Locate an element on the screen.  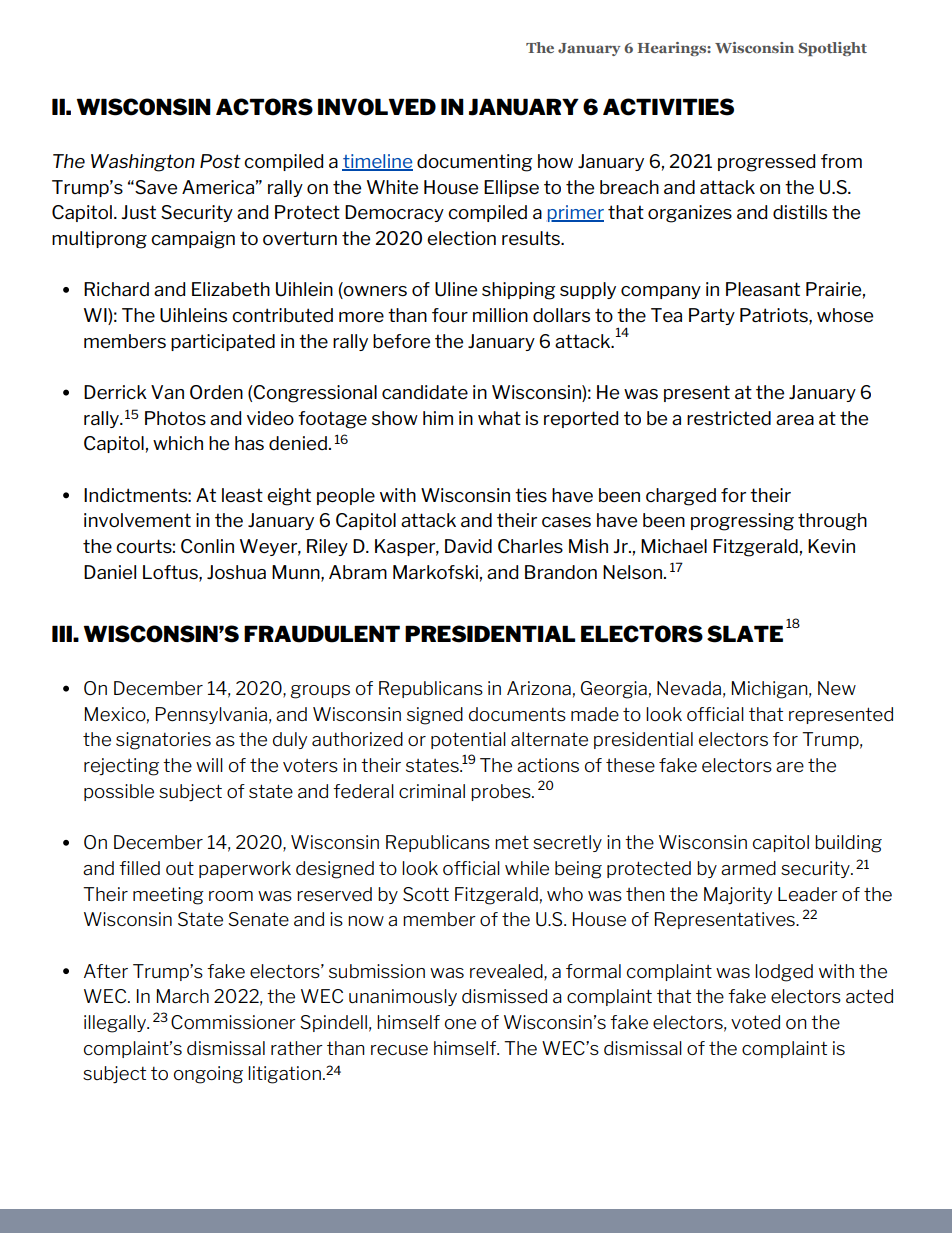
INVOLVED is located at coordinates (377, 107).
